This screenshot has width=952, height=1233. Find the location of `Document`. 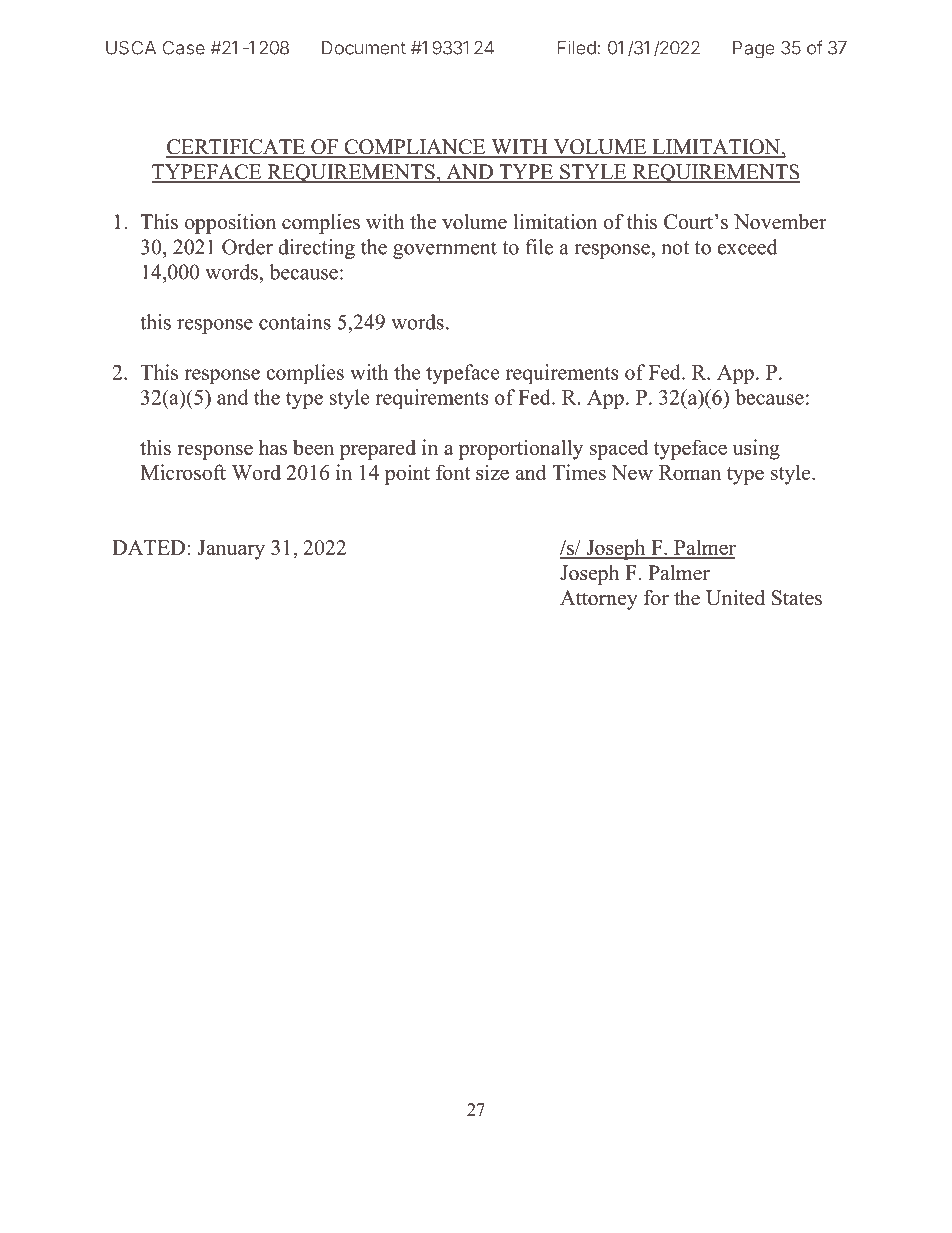

Document is located at coordinates (364, 48).
